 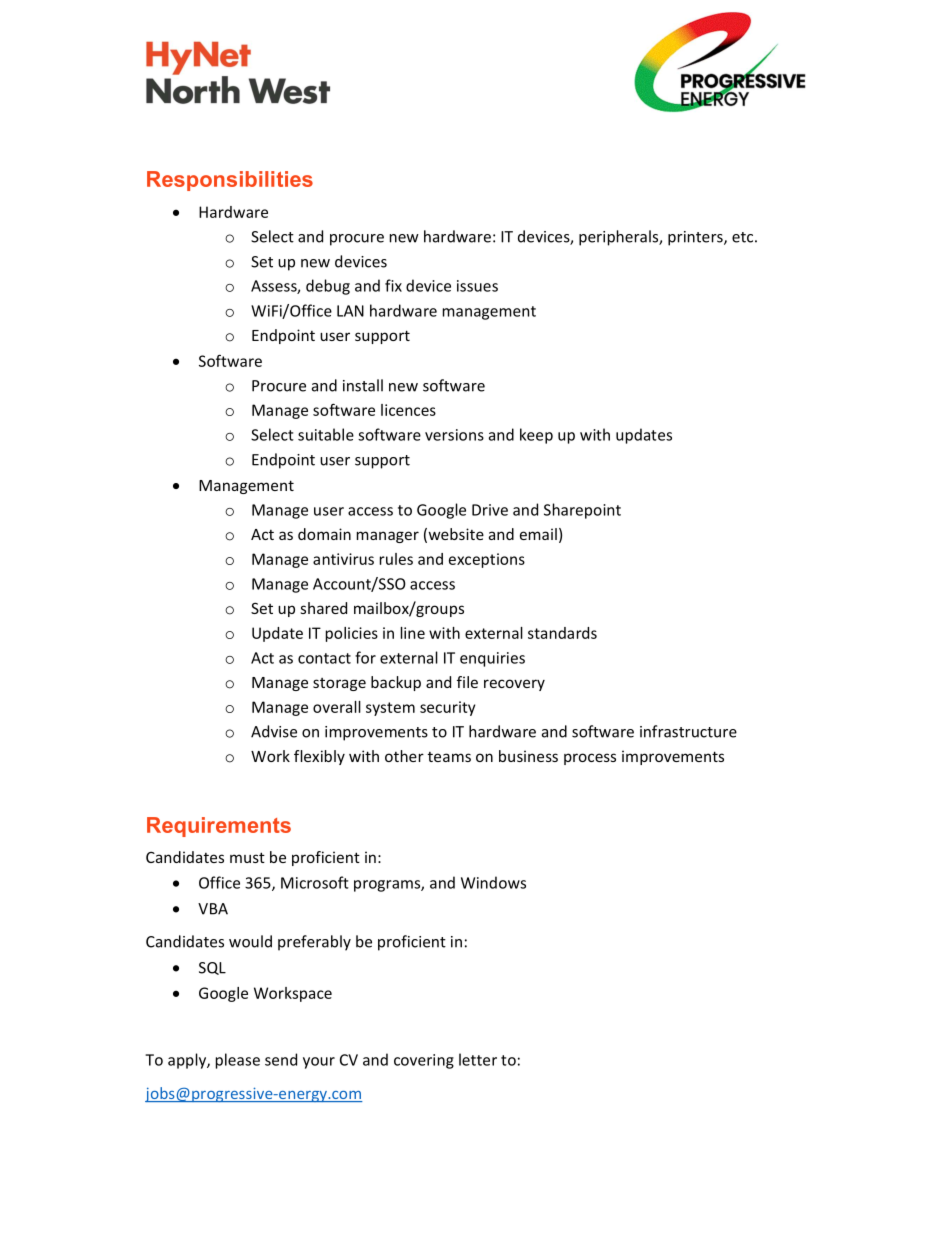 What do you see at coordinates (323, 608) in the screenshot?
I see `shared` at bounding box center [323, 608].
